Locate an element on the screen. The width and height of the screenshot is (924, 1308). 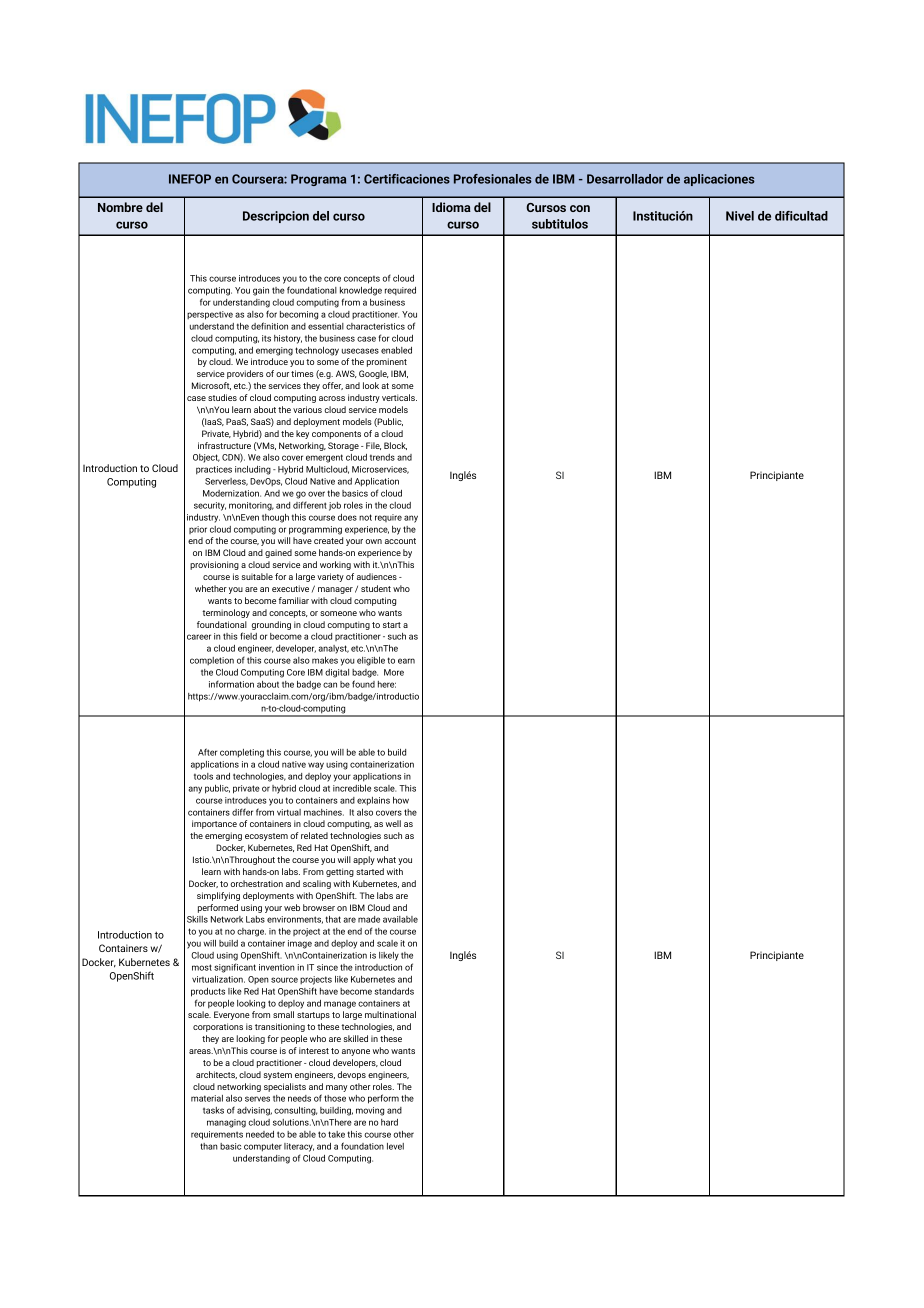
Programa is located at coordinates (318, 180).
